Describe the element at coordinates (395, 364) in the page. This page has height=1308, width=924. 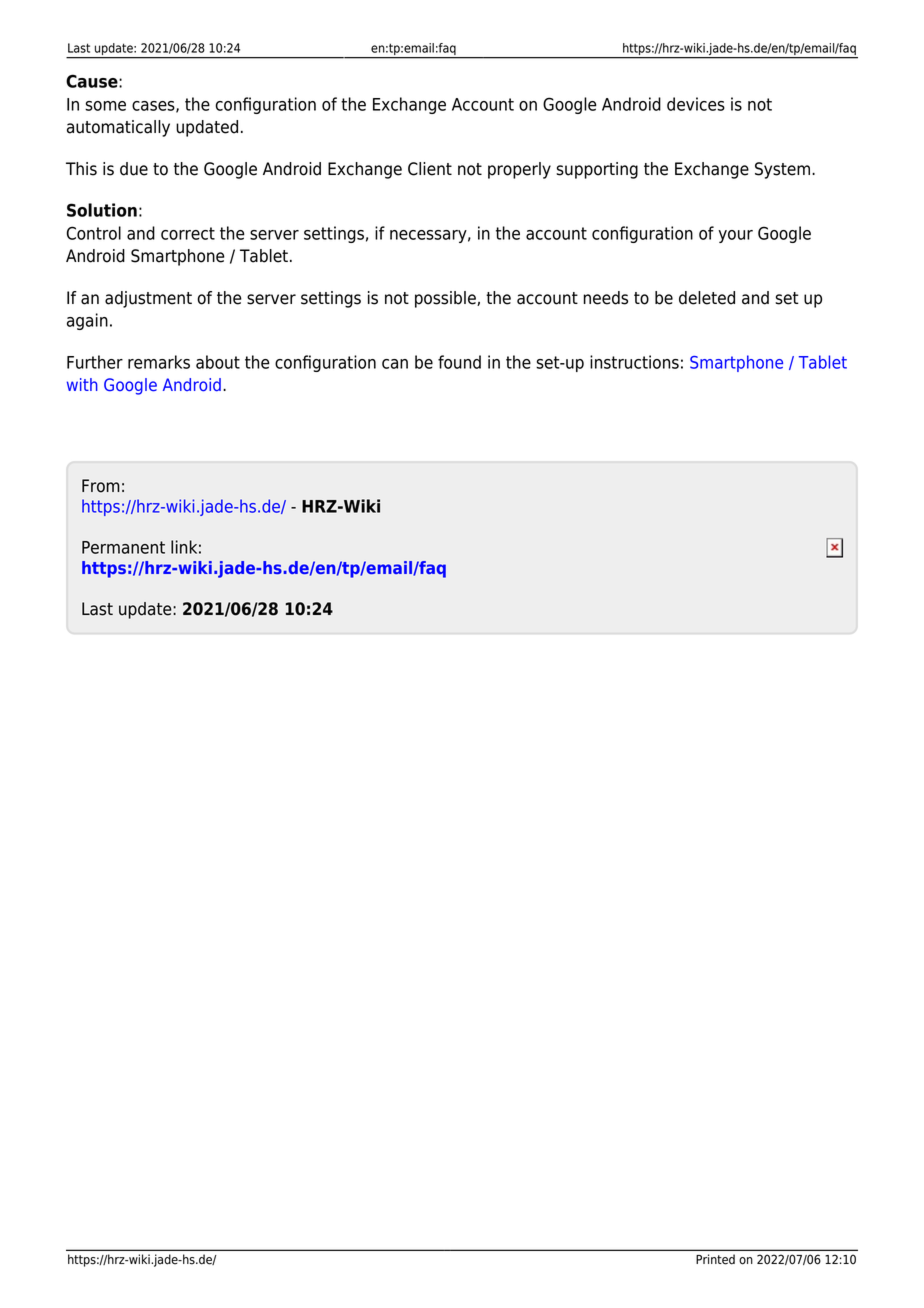
I see `can` at that location.
